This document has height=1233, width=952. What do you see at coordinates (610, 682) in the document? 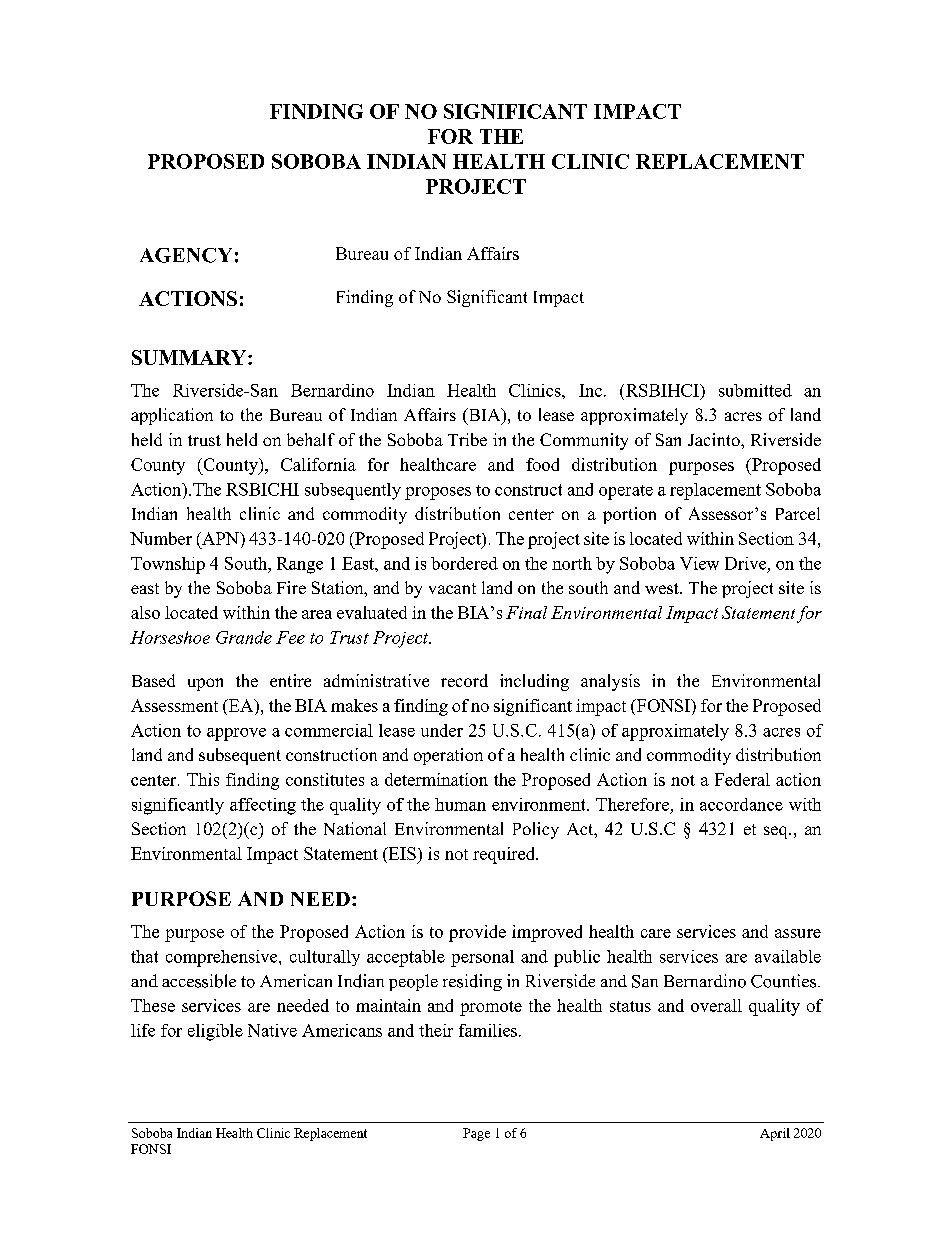
I see `analysis` at bounding box center [610, 682].
